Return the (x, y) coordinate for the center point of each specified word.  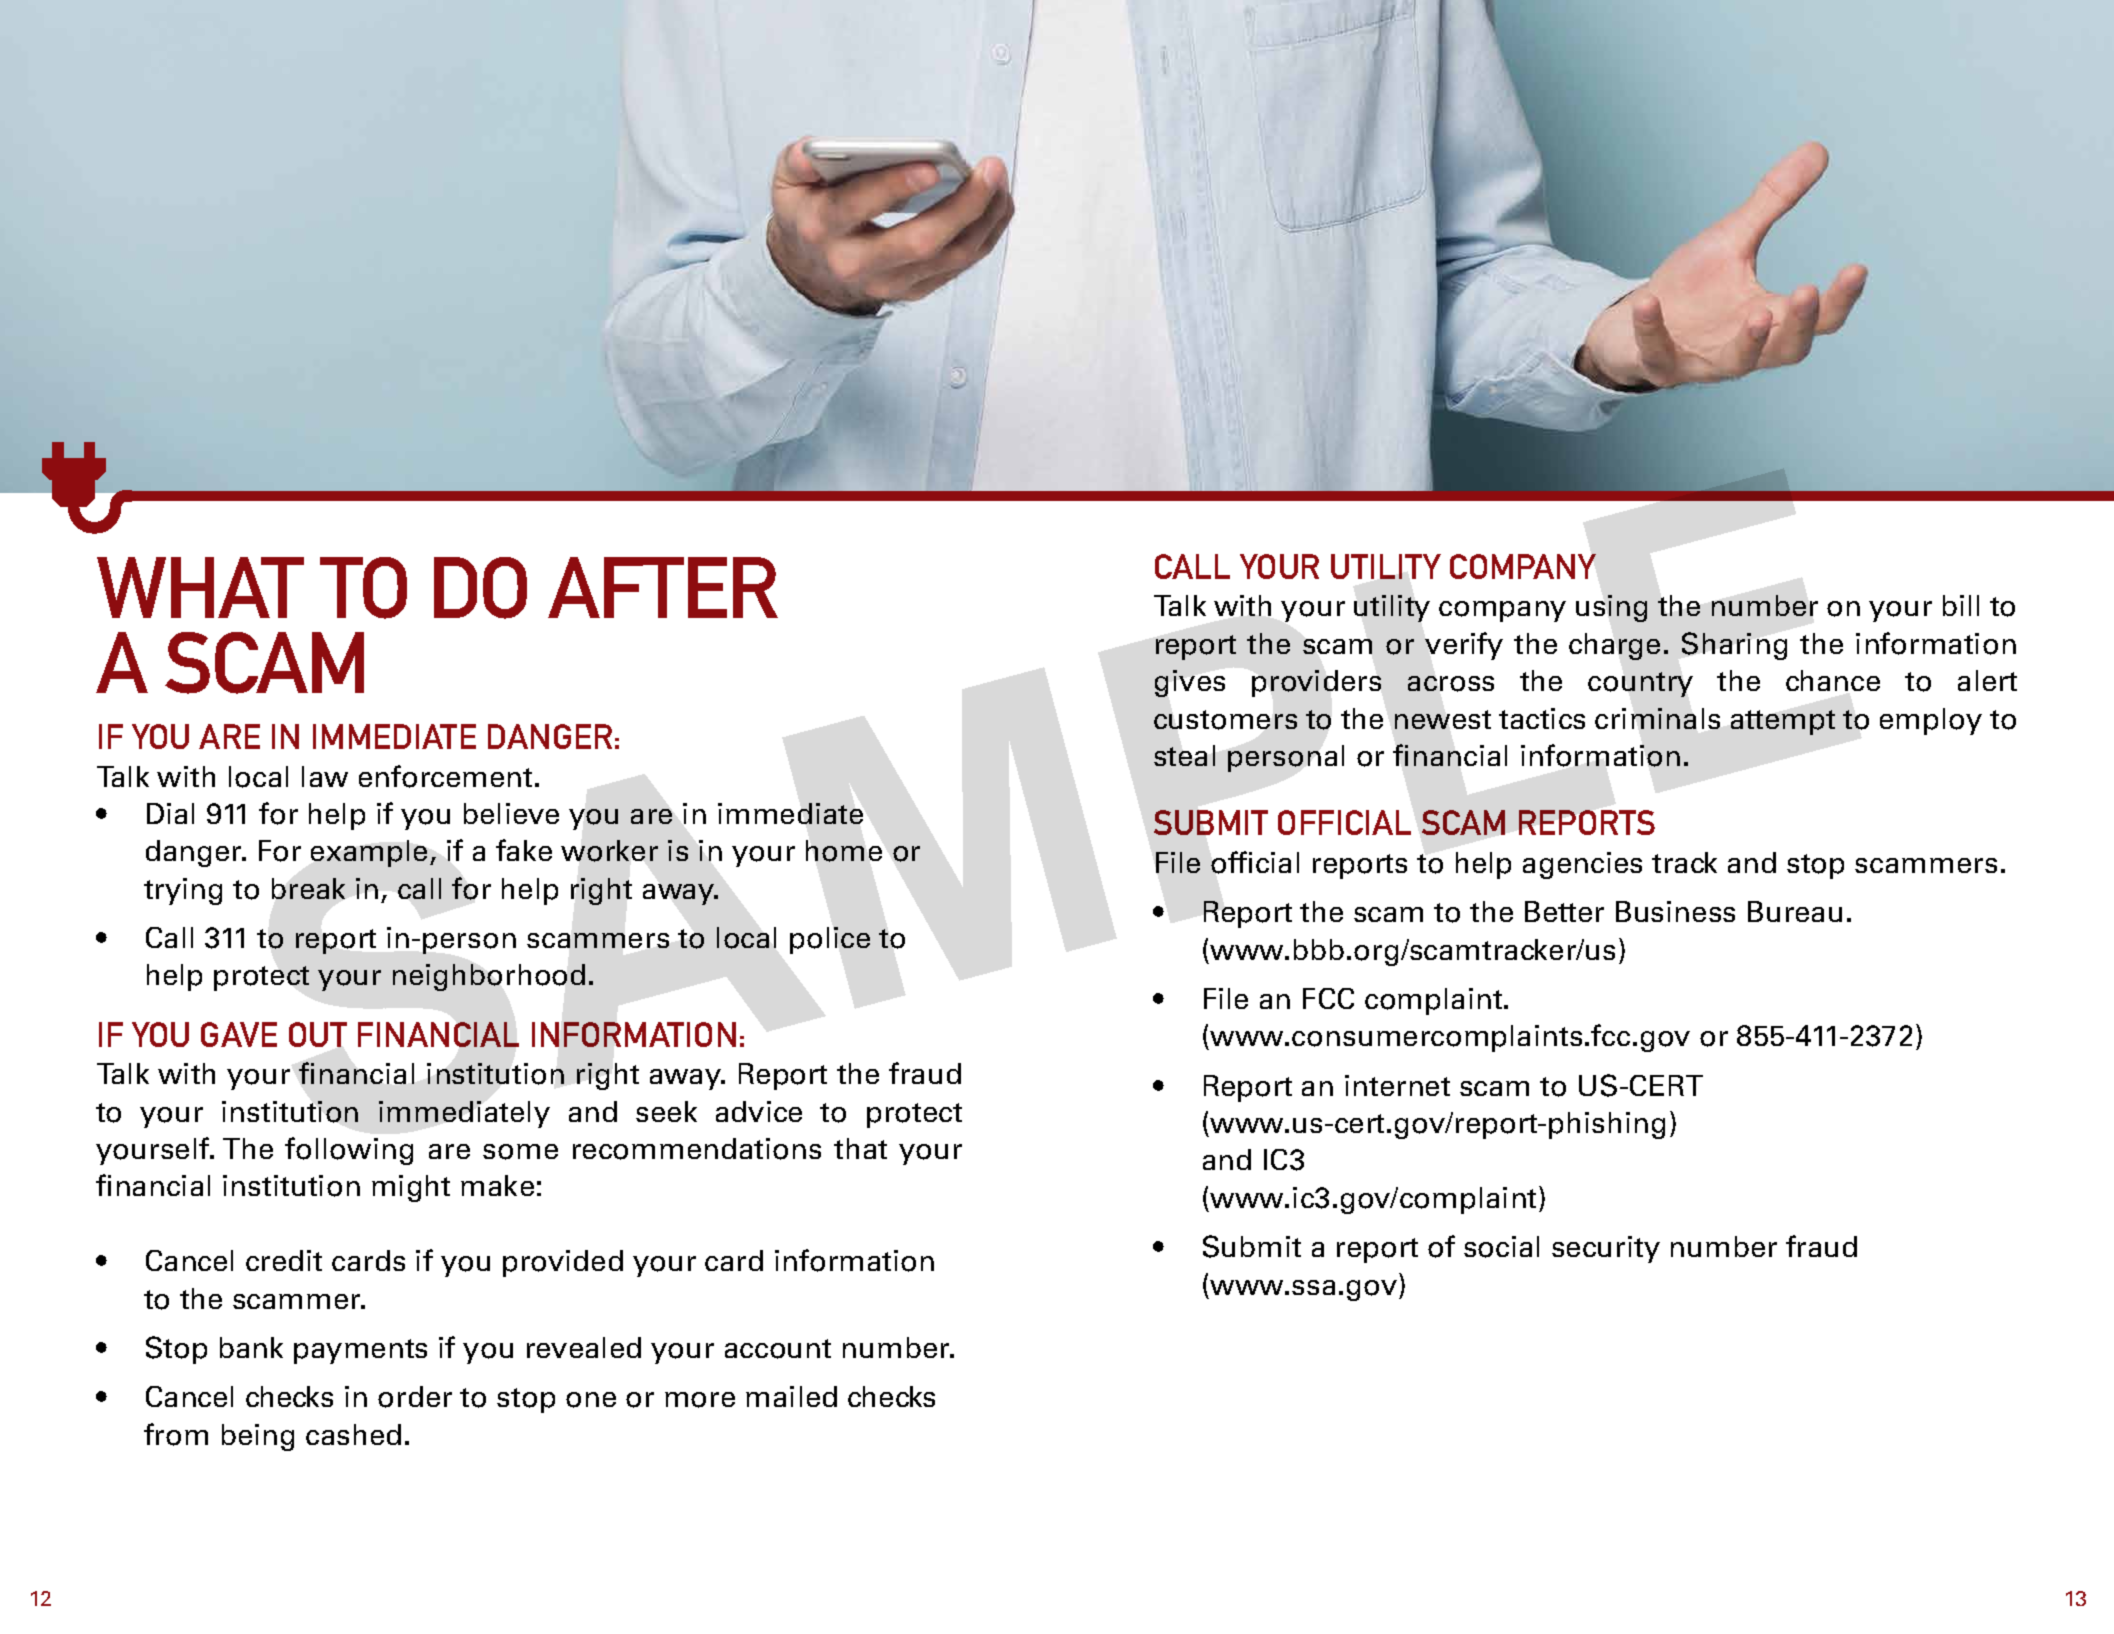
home (844, 851)
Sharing (1734, 646)
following (349, 1151)
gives (1190, 683)
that (860, 1148)
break (308, 888)
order (415, 1397)
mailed (791, 1396)
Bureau (1795, 911)
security (1606, 1249)
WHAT (200, 587)
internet (1397, 1085)
